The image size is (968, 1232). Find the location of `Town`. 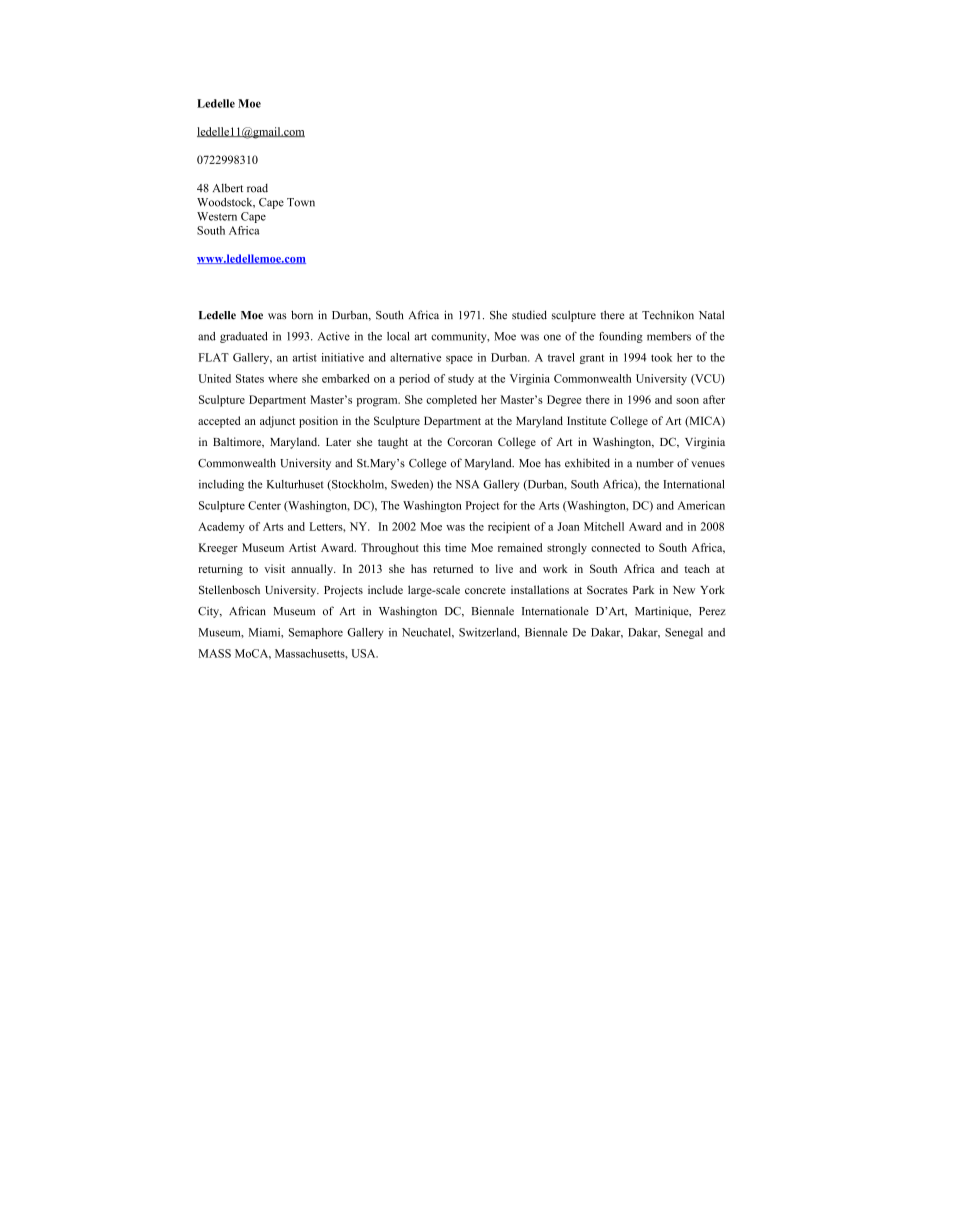

Town is located at coordinates (301, 202).
